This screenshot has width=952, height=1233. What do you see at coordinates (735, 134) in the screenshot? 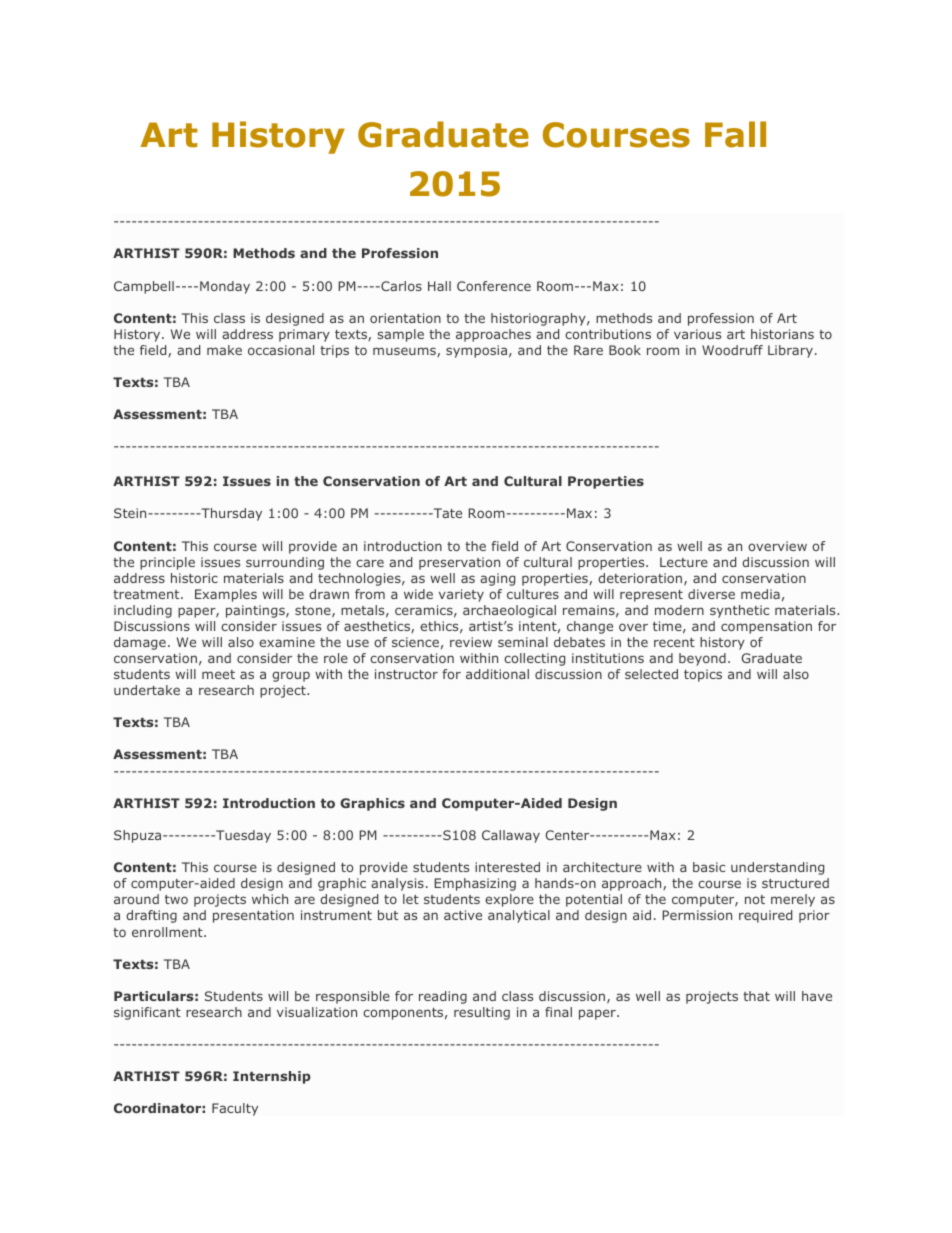
I see `Fall` at bounding box center [735, 134].
